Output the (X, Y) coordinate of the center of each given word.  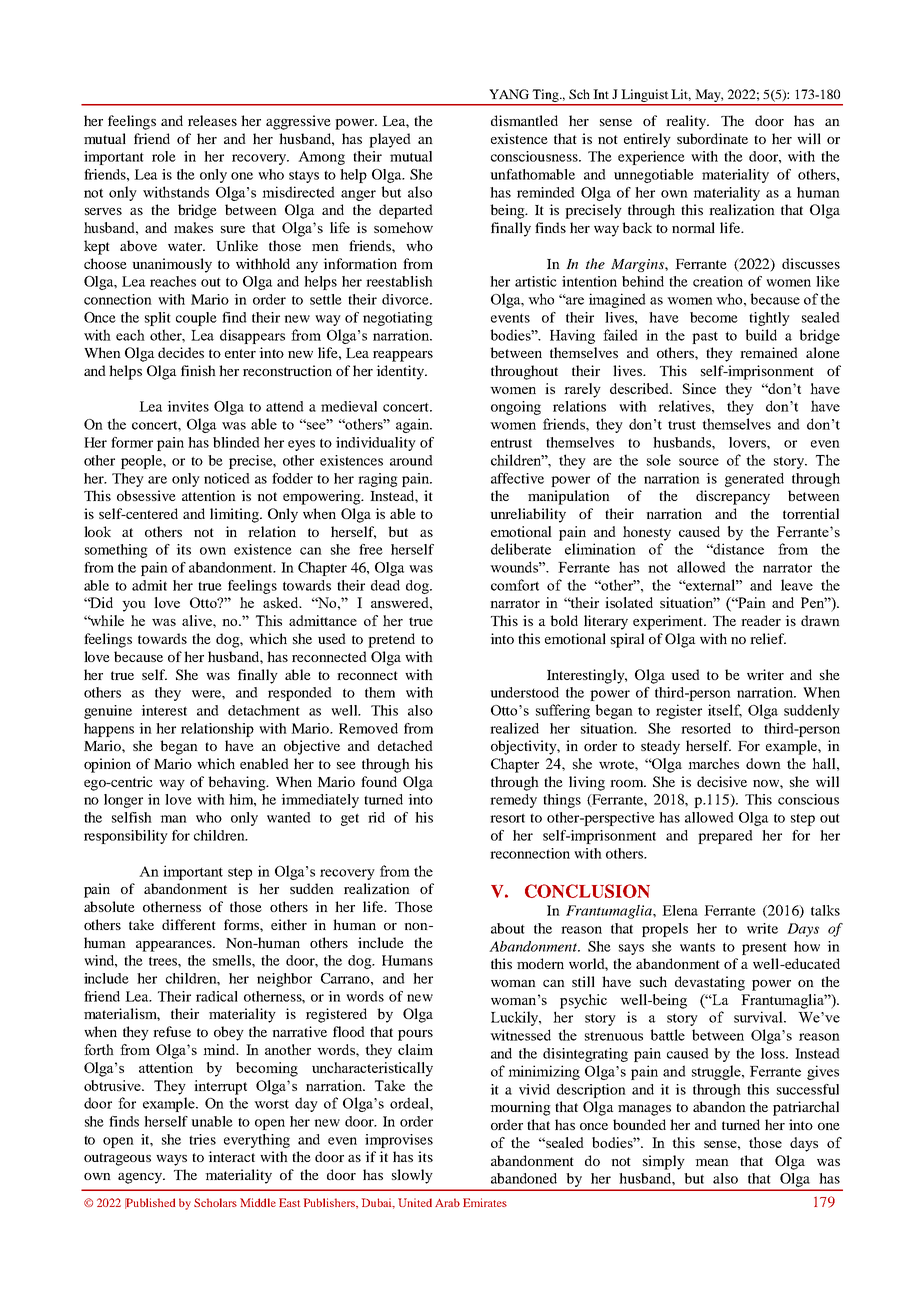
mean (712, 1162)
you (134, 606)
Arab (447, 1202)
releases (212, 120)
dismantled (524, 120)
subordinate (712, 138)
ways (171, 1160)
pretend (391, 640)
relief (768, 638)
